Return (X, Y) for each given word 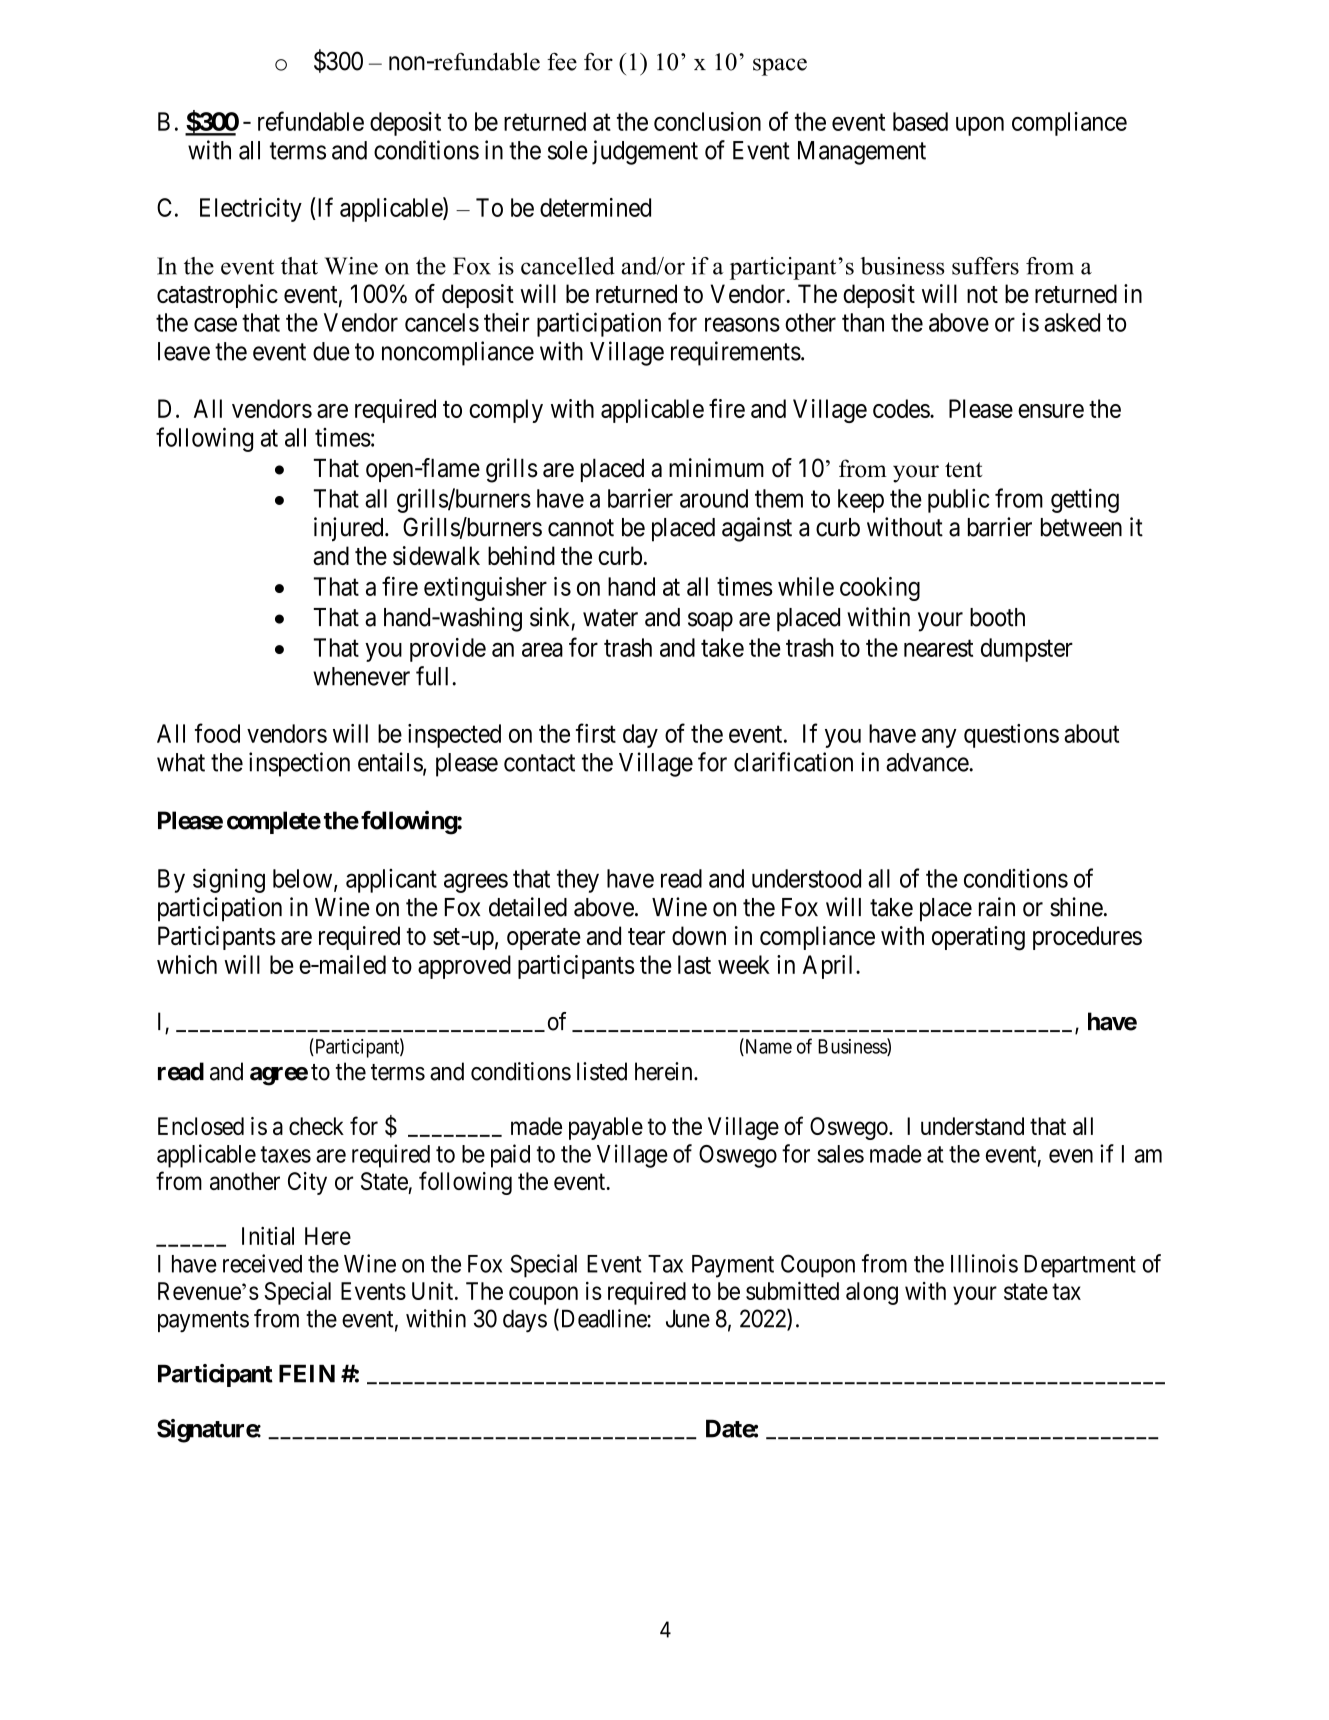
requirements (736, 353)
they (578, 881)
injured (350, 529)
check (316, 1126)
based (920, 121)
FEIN (307, 1373)
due (331, 351)
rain (997, 907)
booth (997, 617)
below (304, 879)
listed (602, 1071)
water (610, 618)
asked (1072, 322)
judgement (645, 152)
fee (562, 61)
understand (972, 1126)
